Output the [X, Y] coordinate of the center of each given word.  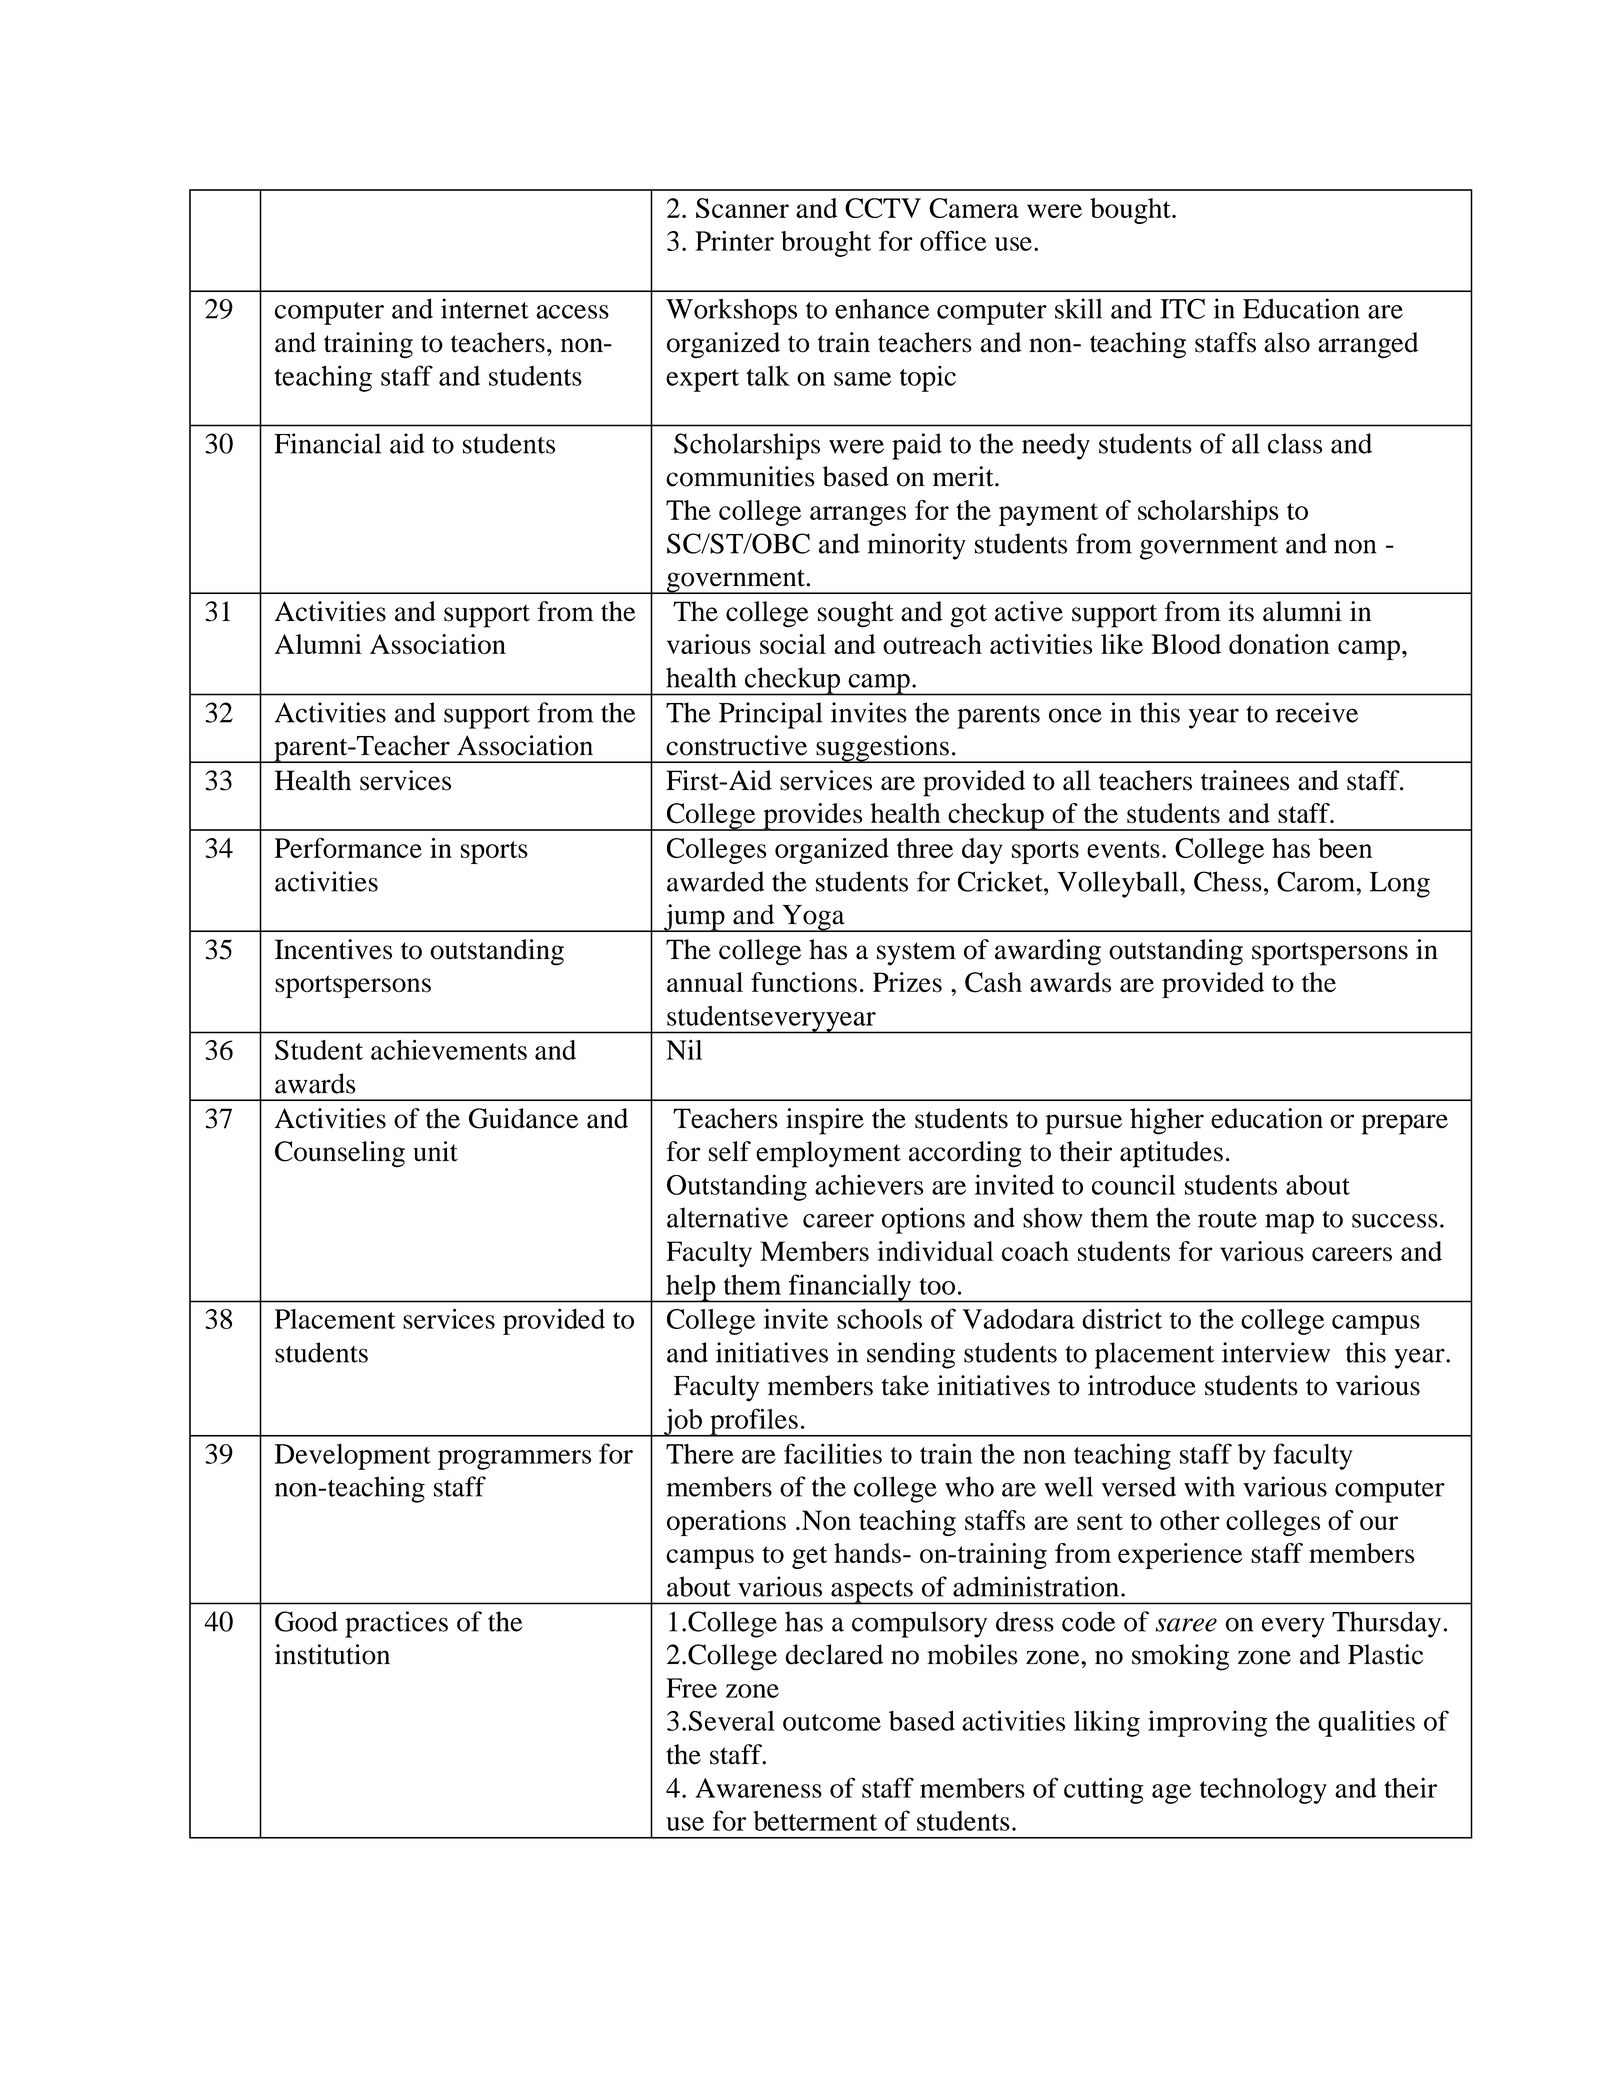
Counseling [340, 1154]
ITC [1182, 308]
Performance [348, 848]
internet [485, 308]
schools [879, 1319]
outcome [832, 1722]
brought [826, 244]
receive [1317, 712]
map [1289, 1224]
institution [332, 1654]
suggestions [882, 749]
